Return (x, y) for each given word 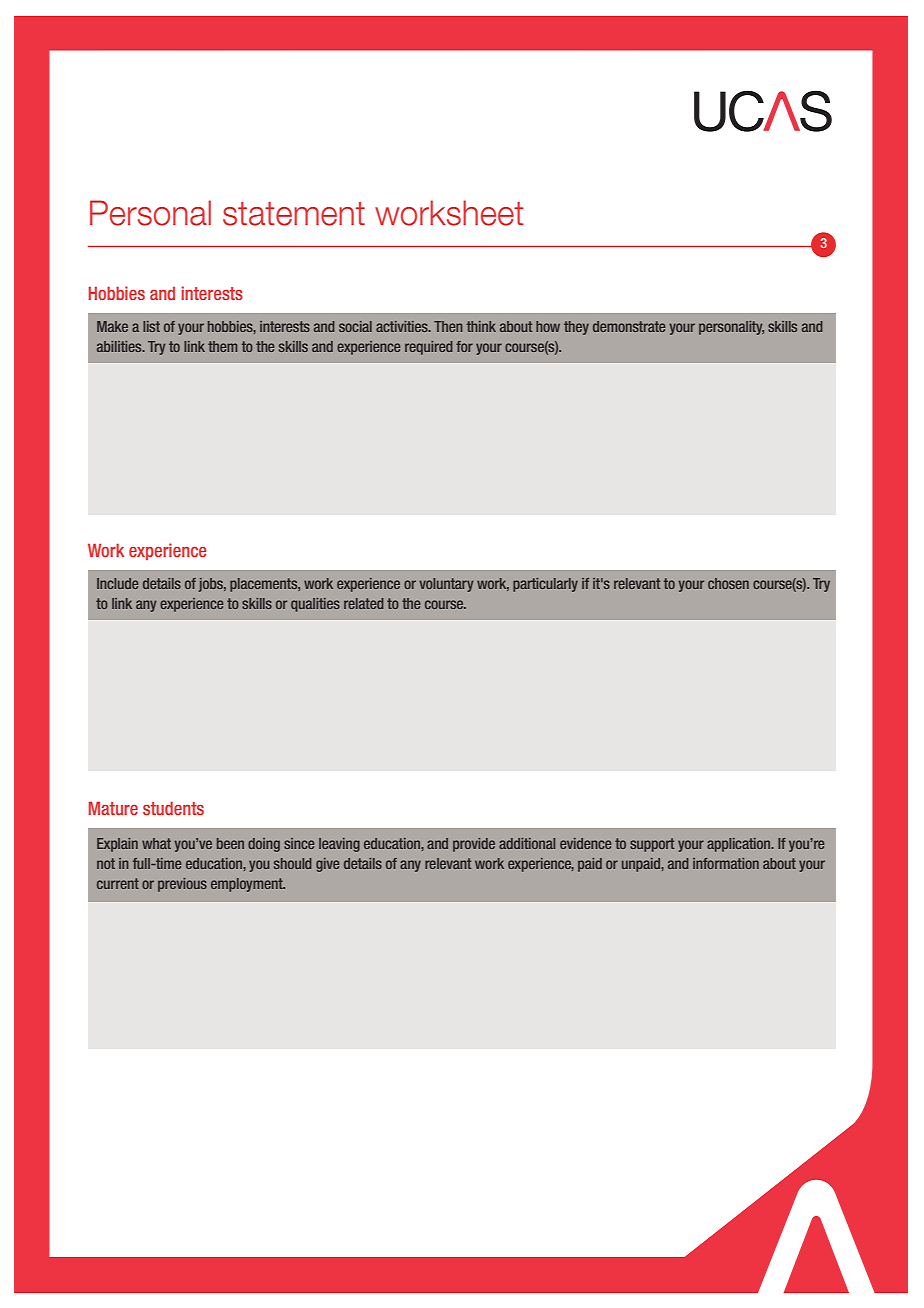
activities (403, 326)
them (222, 346)
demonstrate (629, 326)
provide (474, 845)
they (576, 328)
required (429, 348)
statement (294, 214)
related (364, 603)
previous (182, 885)
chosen (728, 583)
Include (117, 583)
